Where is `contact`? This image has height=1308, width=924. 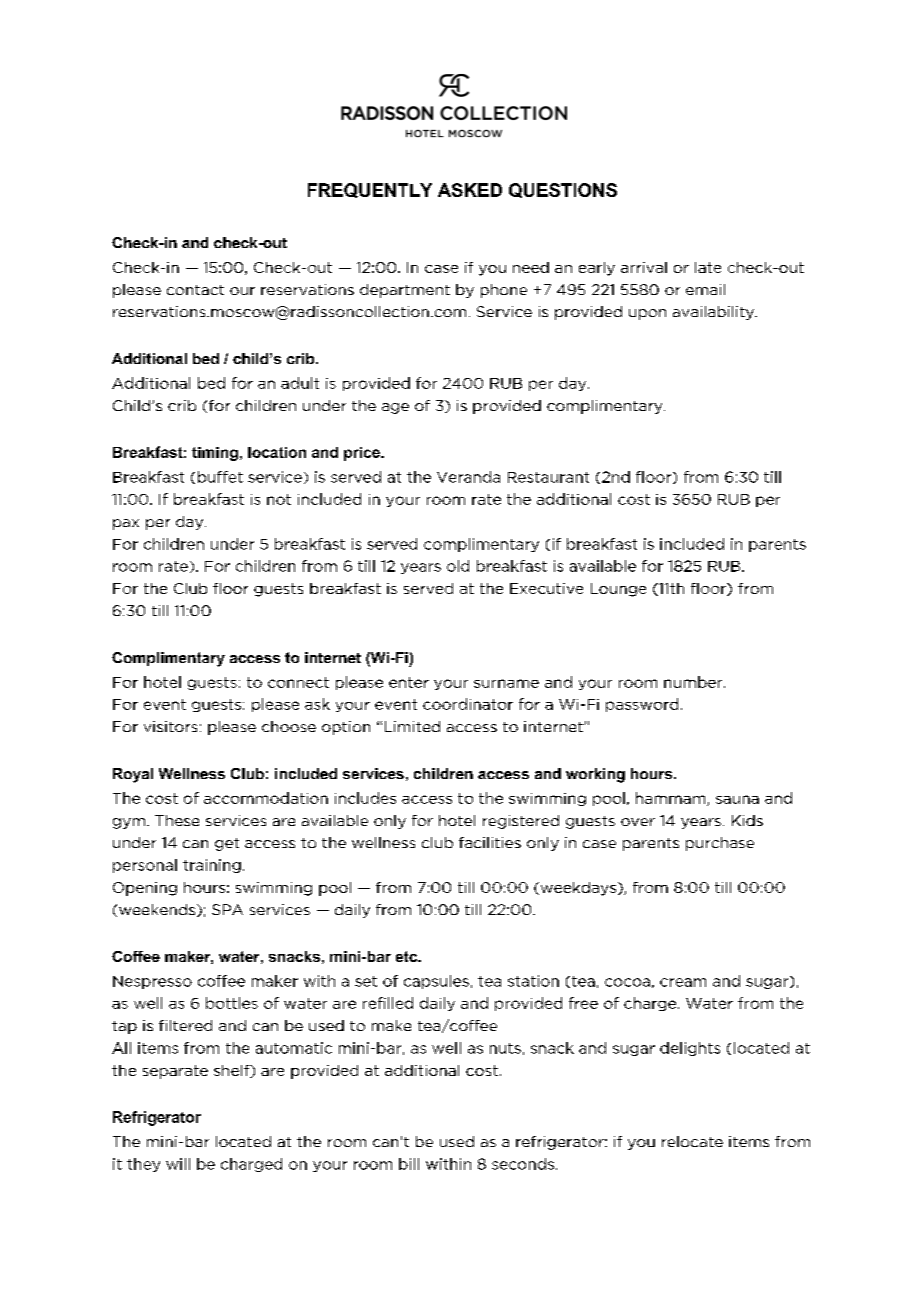 contact is located at coordinates (195, 290).
